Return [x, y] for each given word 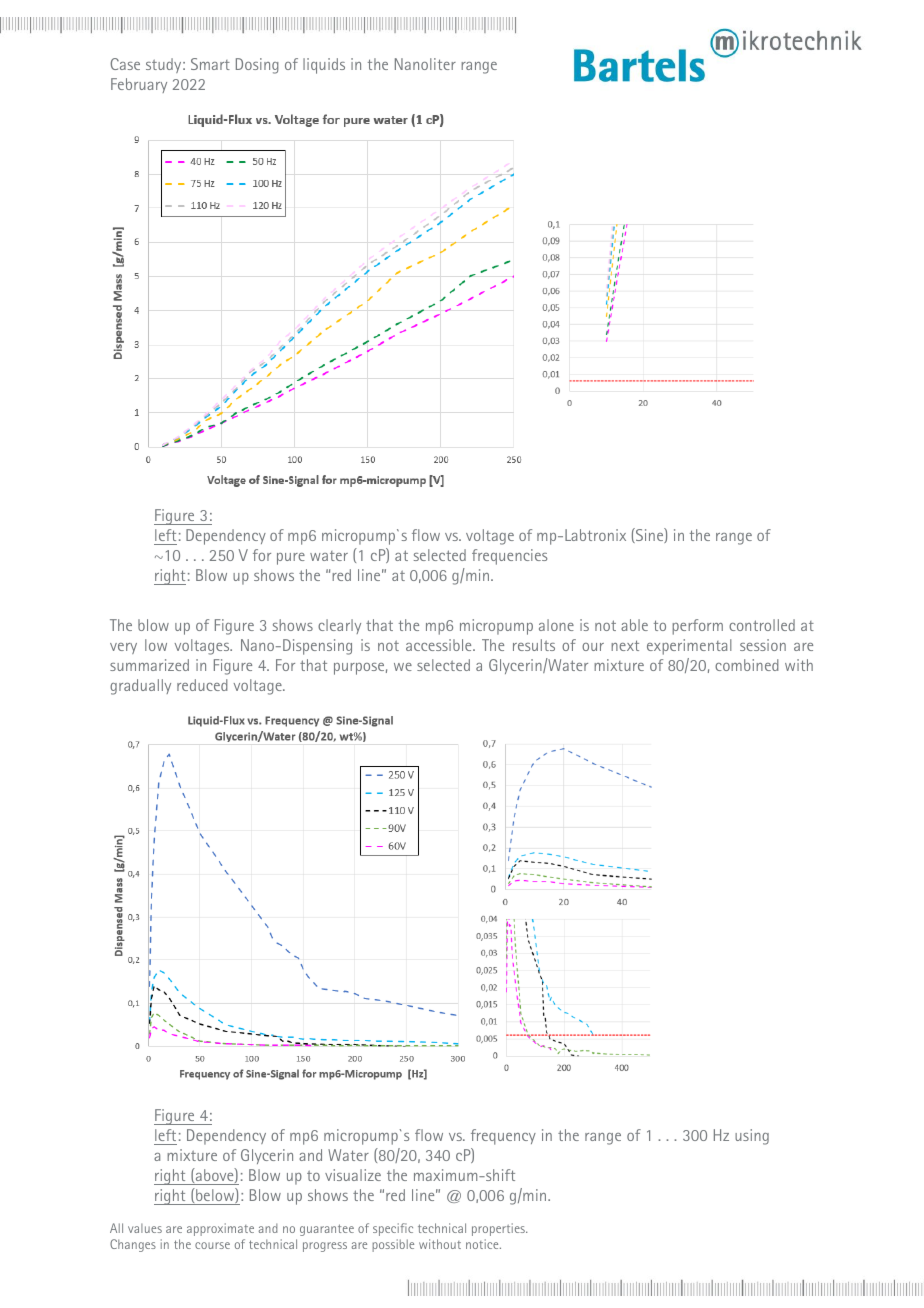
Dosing [257, 66]
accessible [440, 645]
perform [697, 627]
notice [483, 1244]
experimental [689, 647]
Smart [210, 64]
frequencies [509, 557]
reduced [202, 685]
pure [291, 559]
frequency [503, 1137]
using [752, 1137]
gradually [140, 687]
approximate [220, 1229]
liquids [324, 66]
